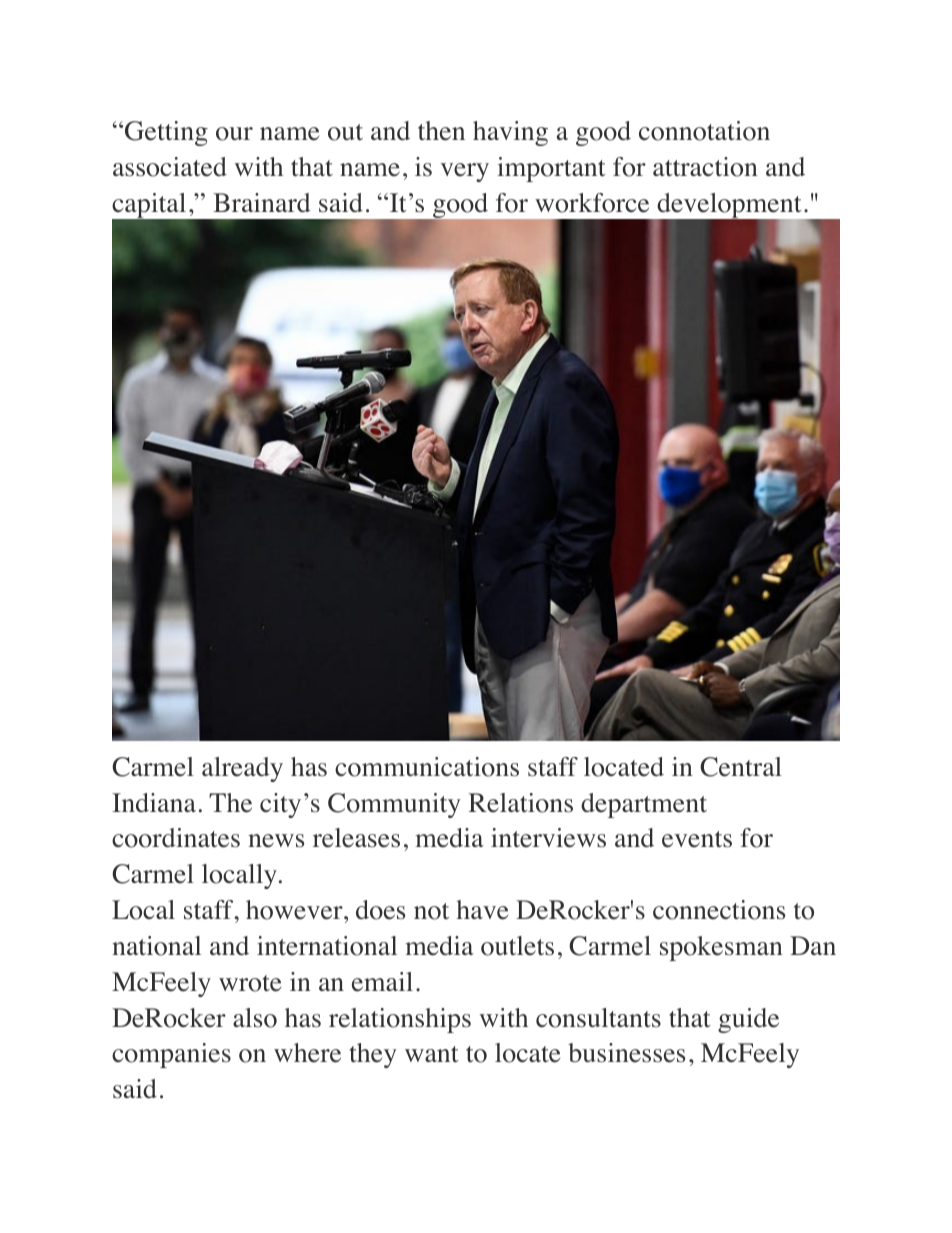 Image resolution: width=952 pixels, height=1233 pixels. I want to click on want, so click(432, 1054).
